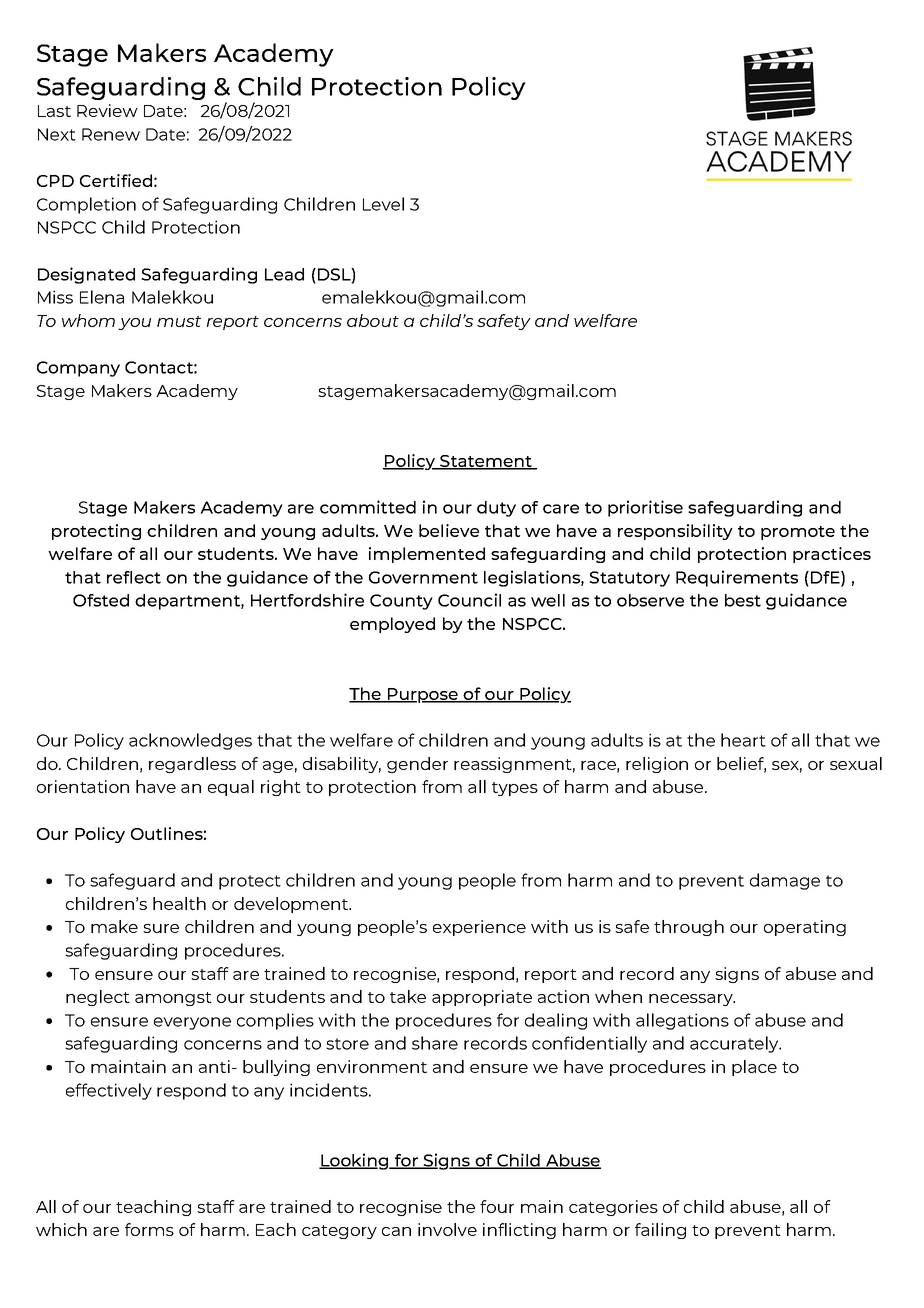 The width and height of the screenshot is (924, 1308). What do you see at coordinates (496, 509) in the screenshot?
I see `duty` at bounding box center [496, 509].
